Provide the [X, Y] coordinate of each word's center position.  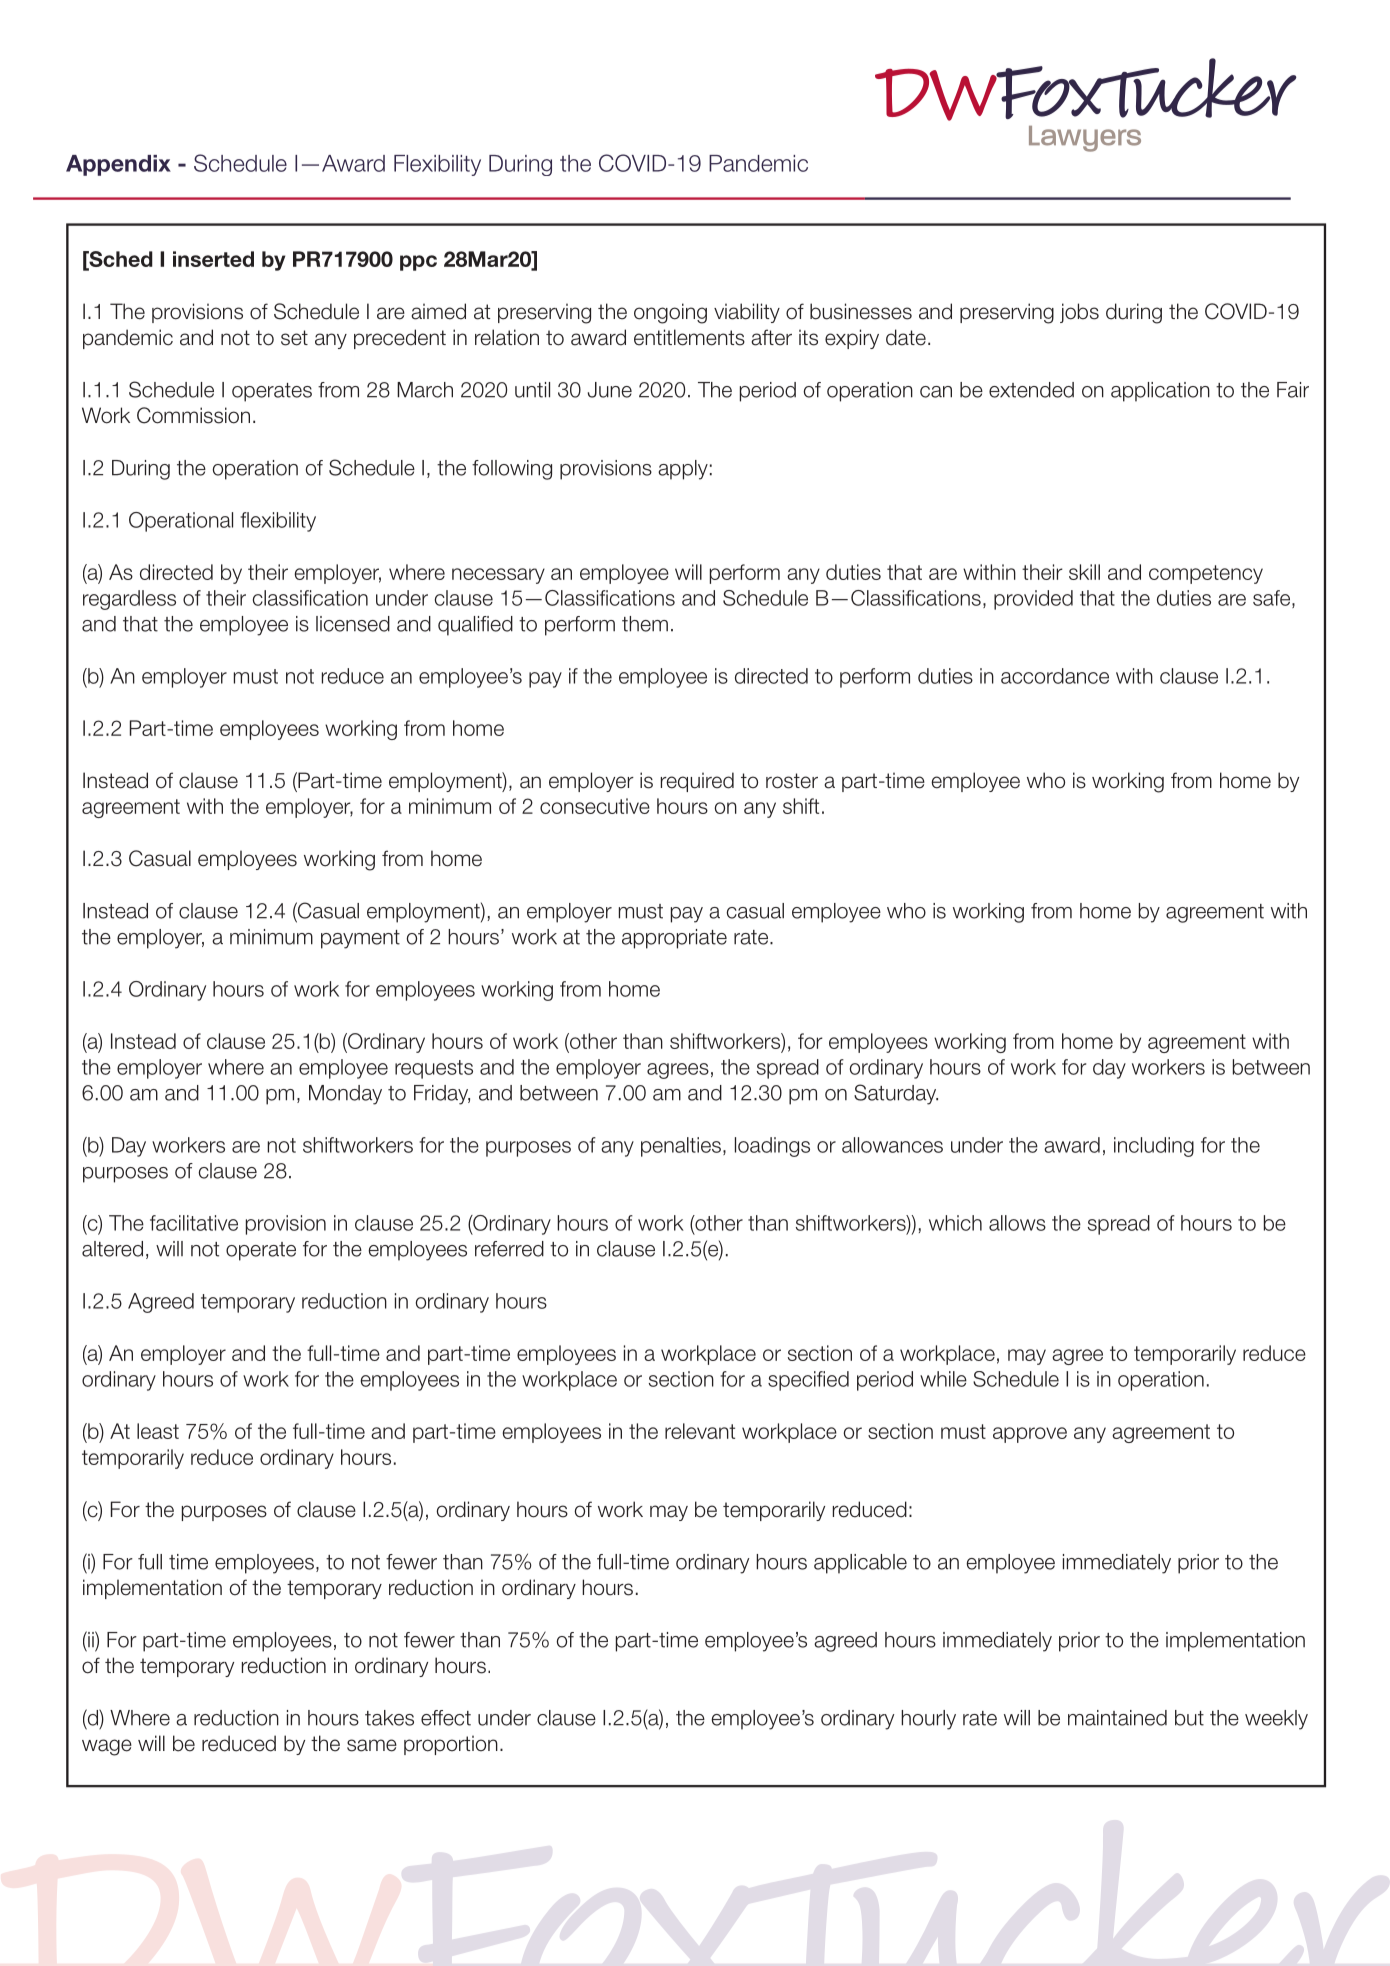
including [1154, 1147]
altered [112, 1249]
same [372, 1745]
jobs [1079, 313]
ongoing [670, 313]
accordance [1055, 676]
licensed [353, 624]
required [697, 782]
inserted [213, 259]
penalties [681, 1147]
